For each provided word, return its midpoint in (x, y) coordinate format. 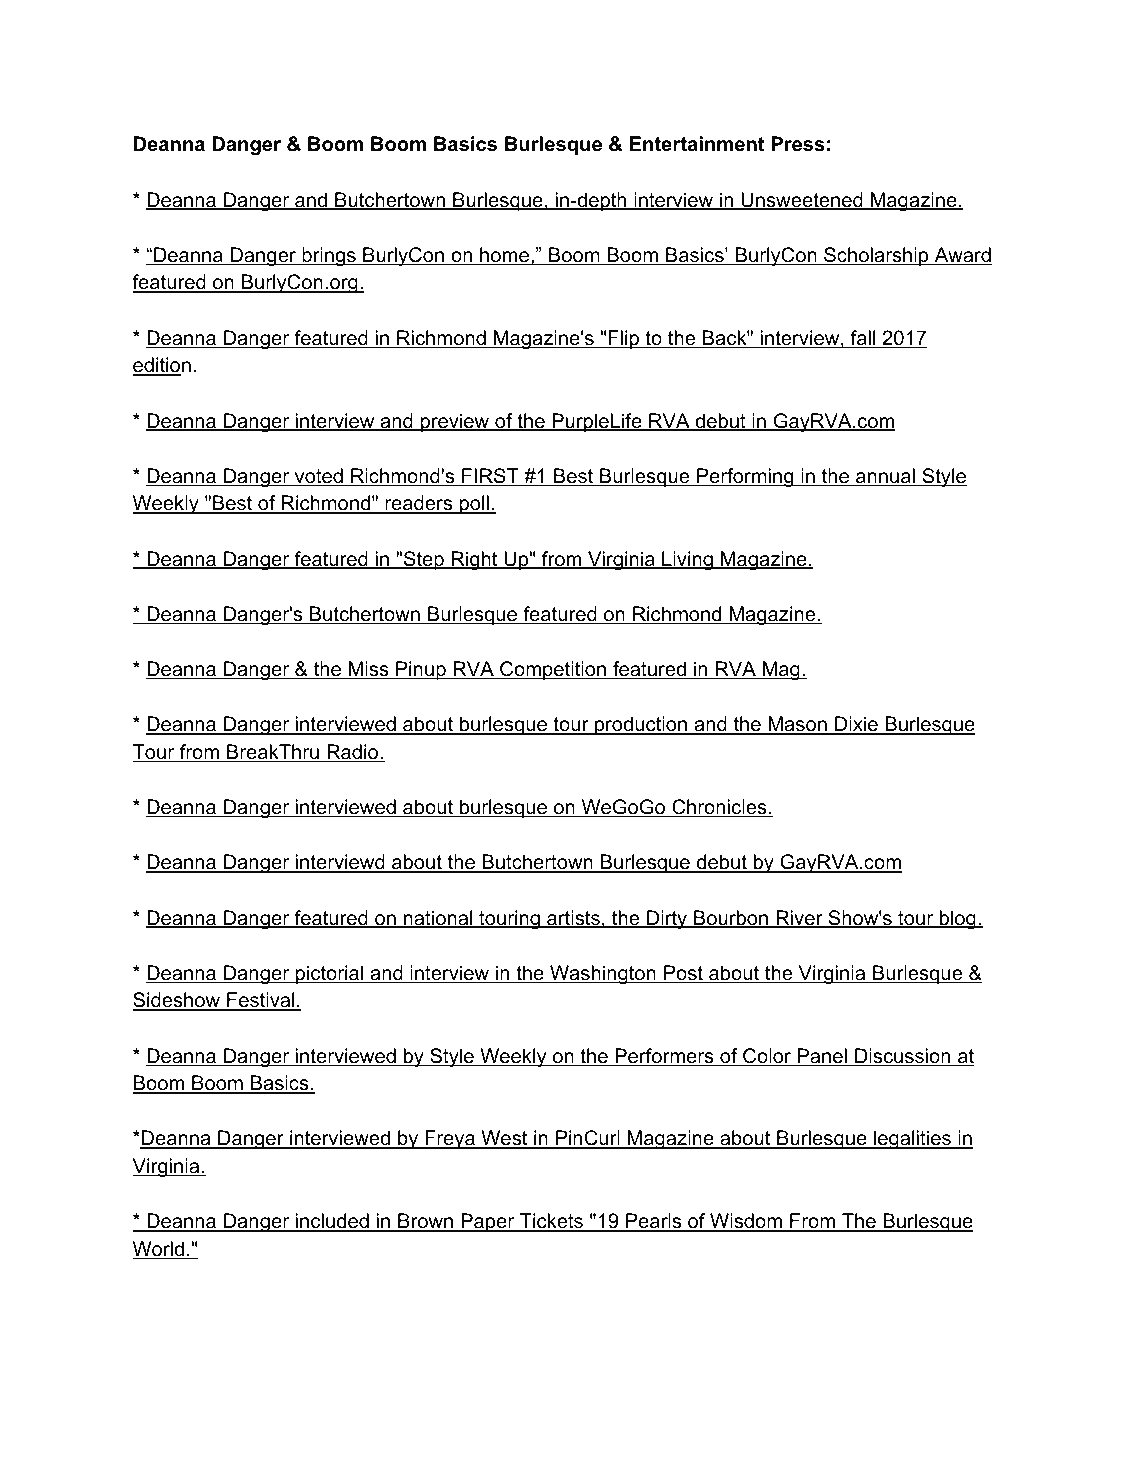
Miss (369, 670)
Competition (553, 670)
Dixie (856, 725)
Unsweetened (802, 201)
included (332, 1222)
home (504, 256)
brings (329, 257)
